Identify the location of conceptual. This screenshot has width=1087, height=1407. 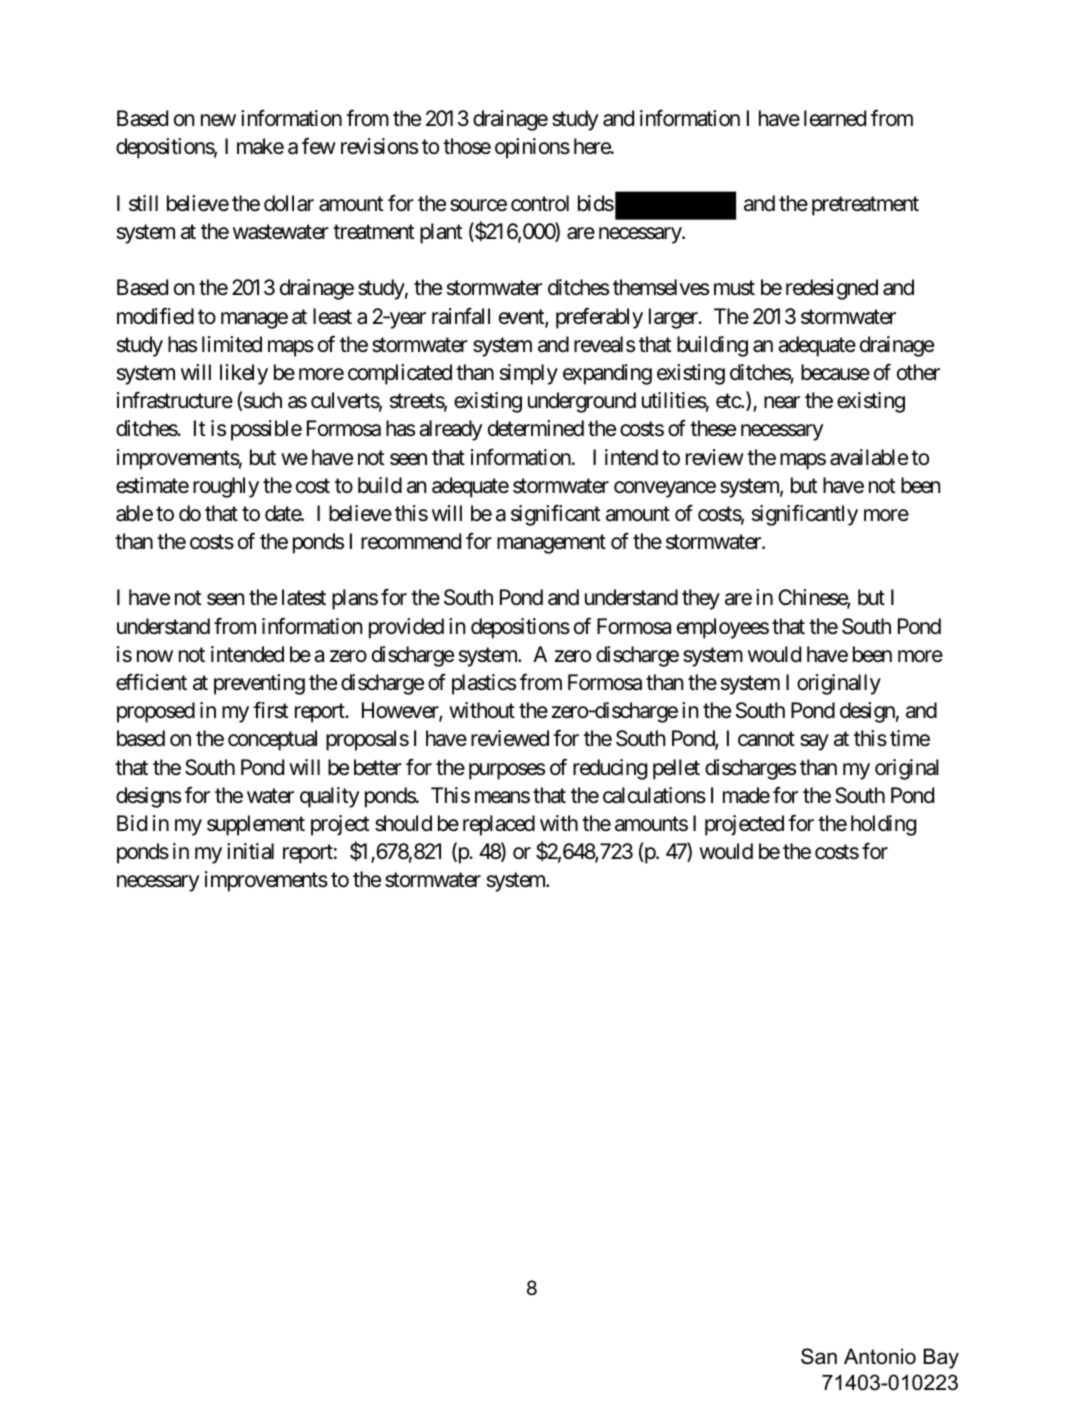
(272, 740).
